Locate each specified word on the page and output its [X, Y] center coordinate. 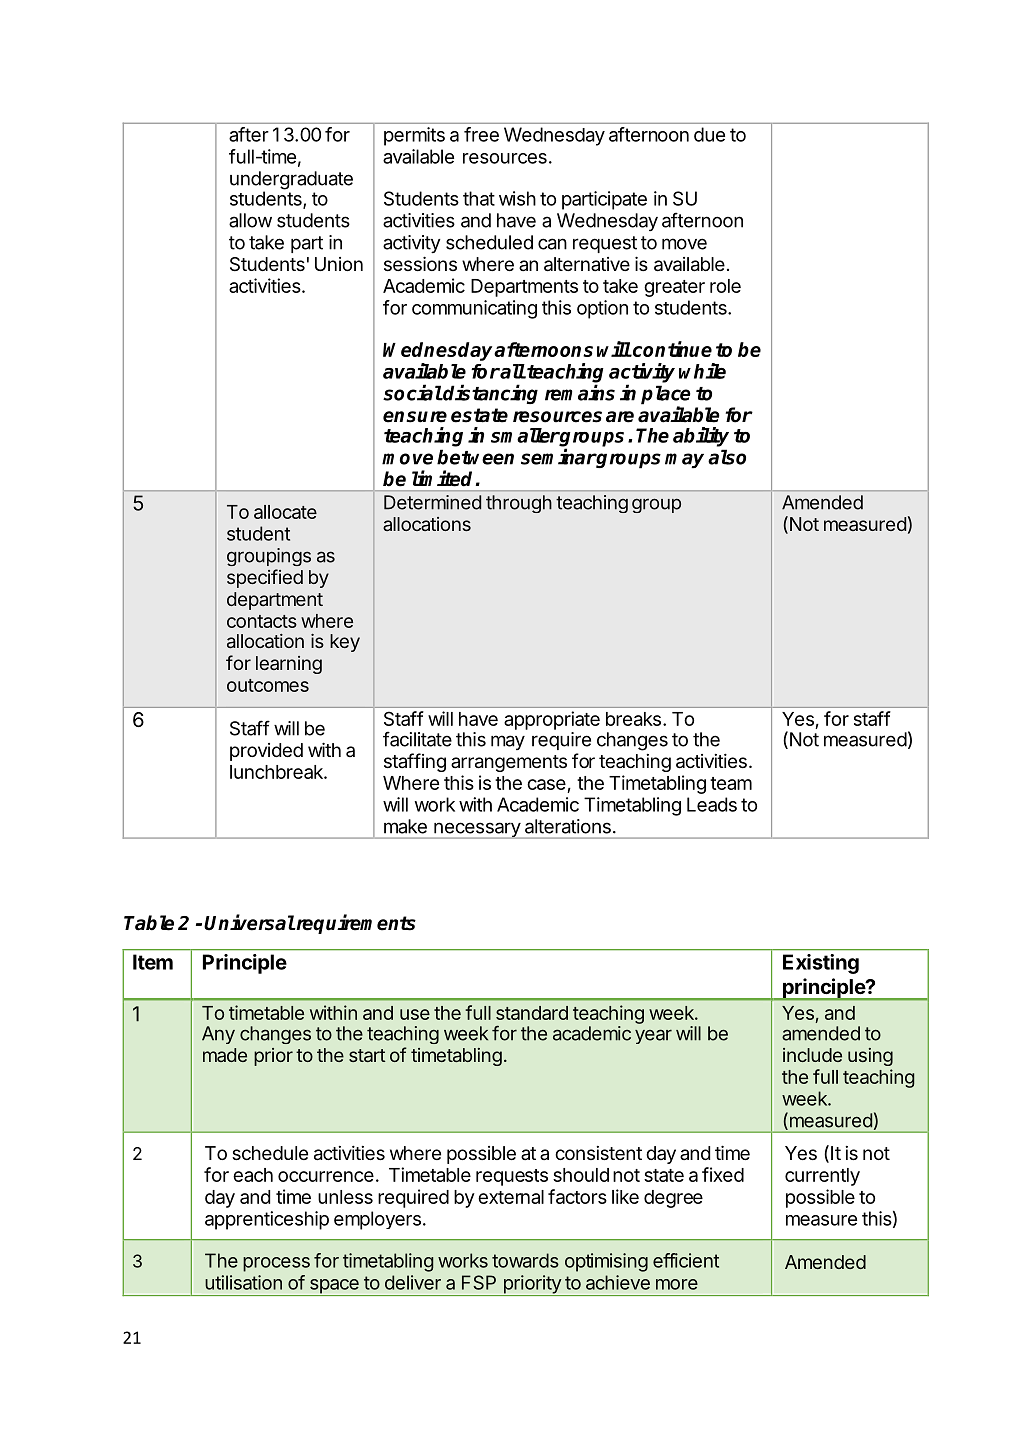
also [727, 457]
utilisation [243, 1282]
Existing [821, 964]
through [519, 504]
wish [517, 198]
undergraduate [291, 181]
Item [153, 962]
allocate [285, 512]
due [709, 134]
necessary [477, 830]
